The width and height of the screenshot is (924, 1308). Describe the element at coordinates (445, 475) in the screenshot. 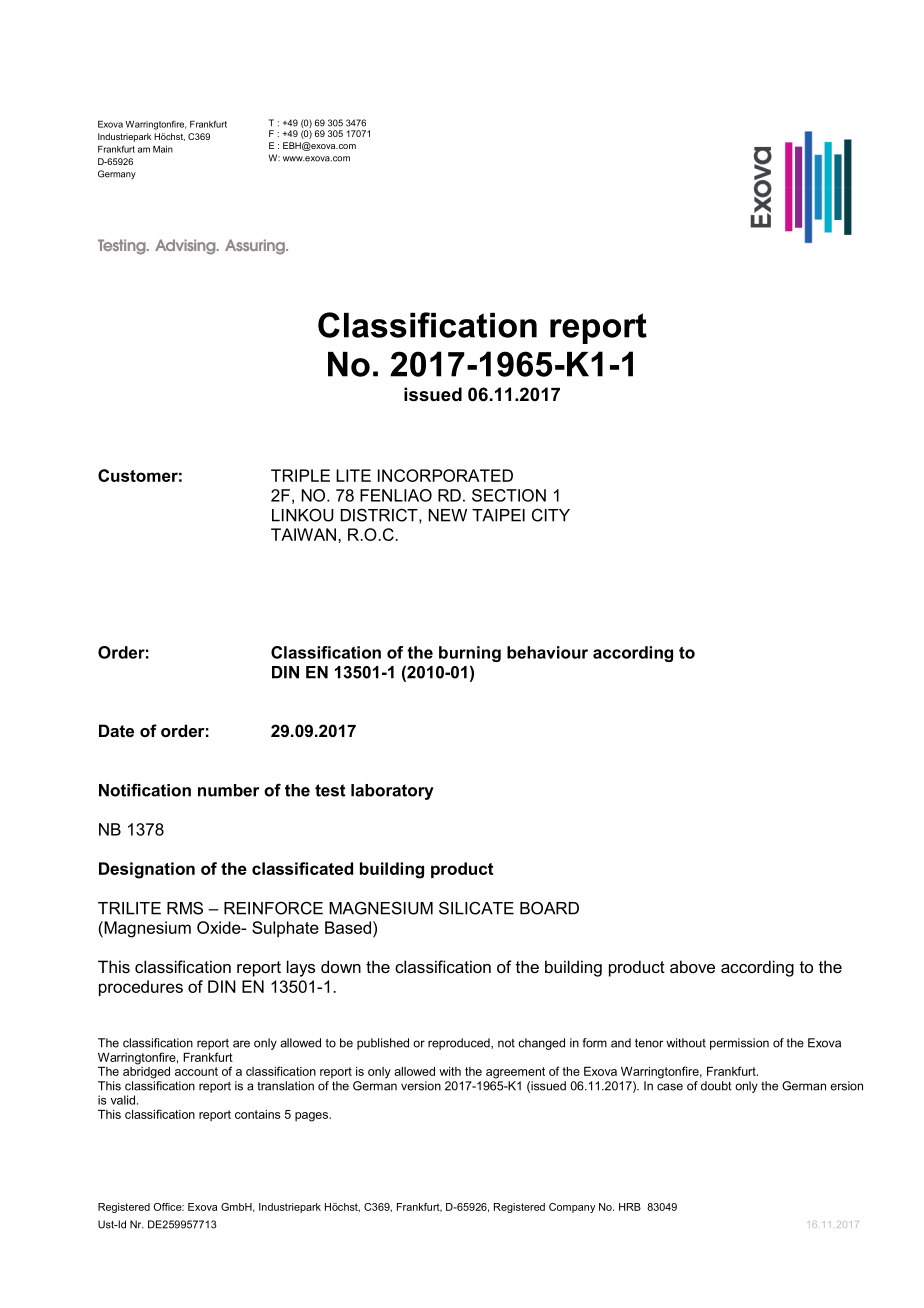

I see `INCORPORATED` at that location.
